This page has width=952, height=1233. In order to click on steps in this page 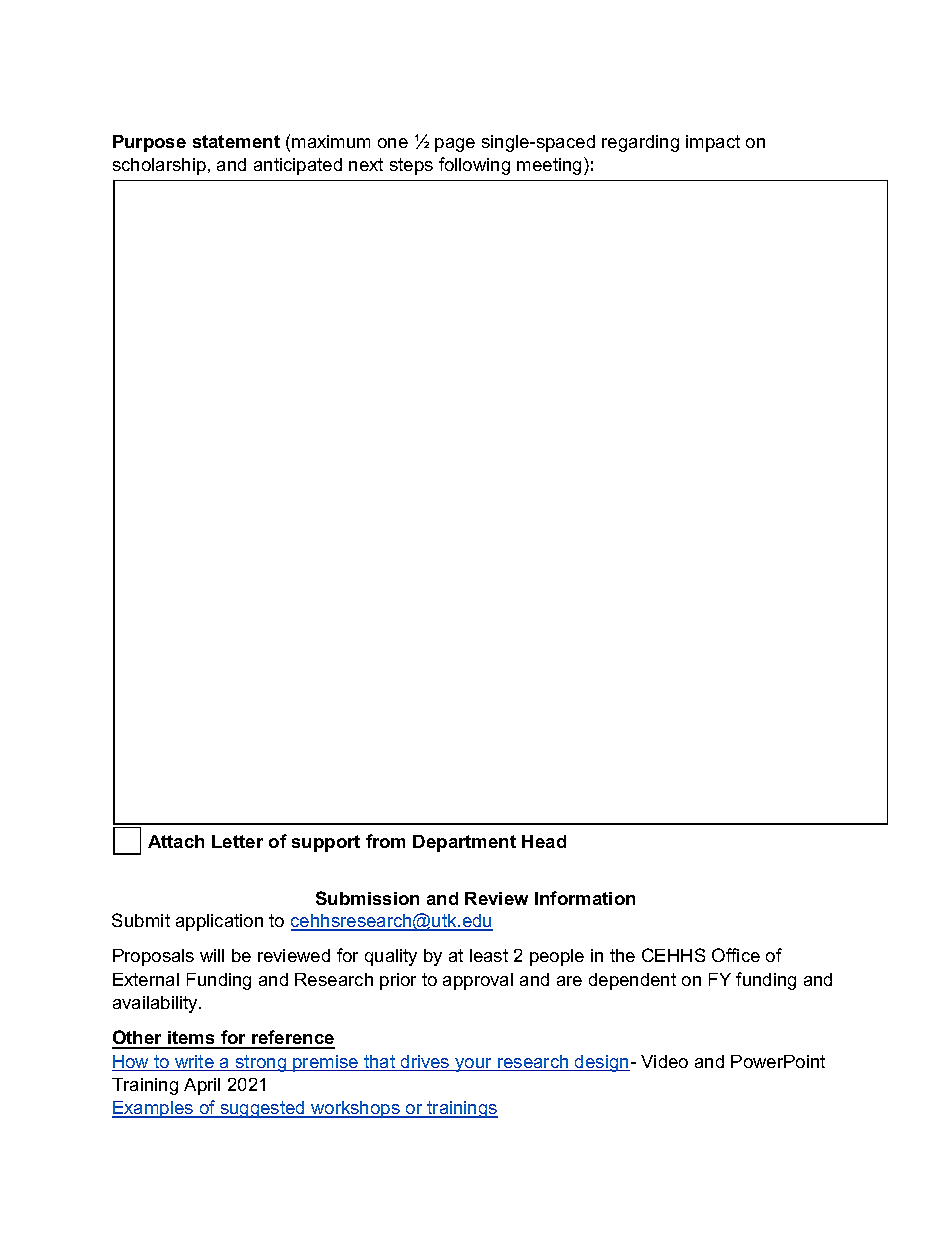, I will do `click(411, 166)`.
